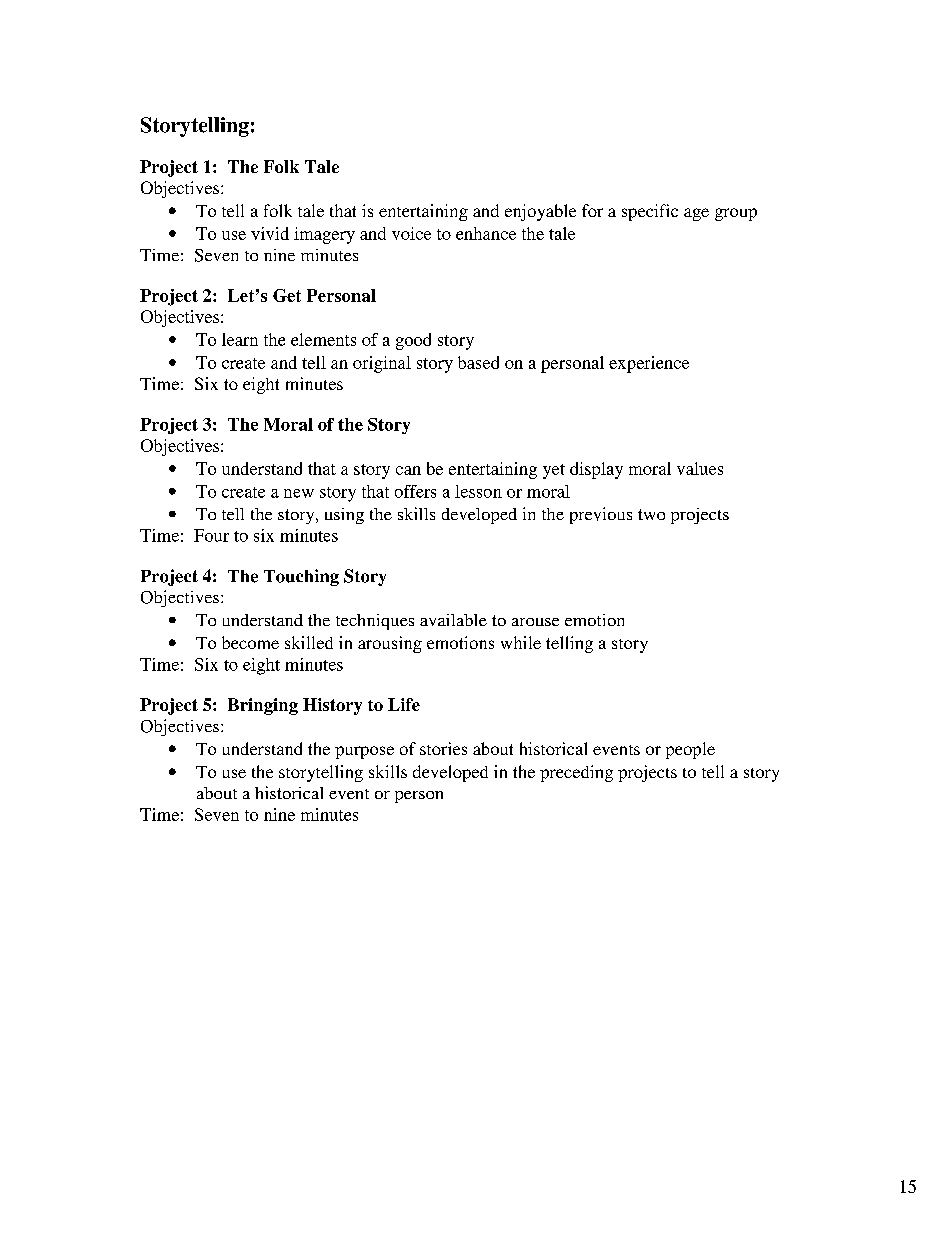 The image size is (952, 1233). I want to click on two, so click(651, 514).
